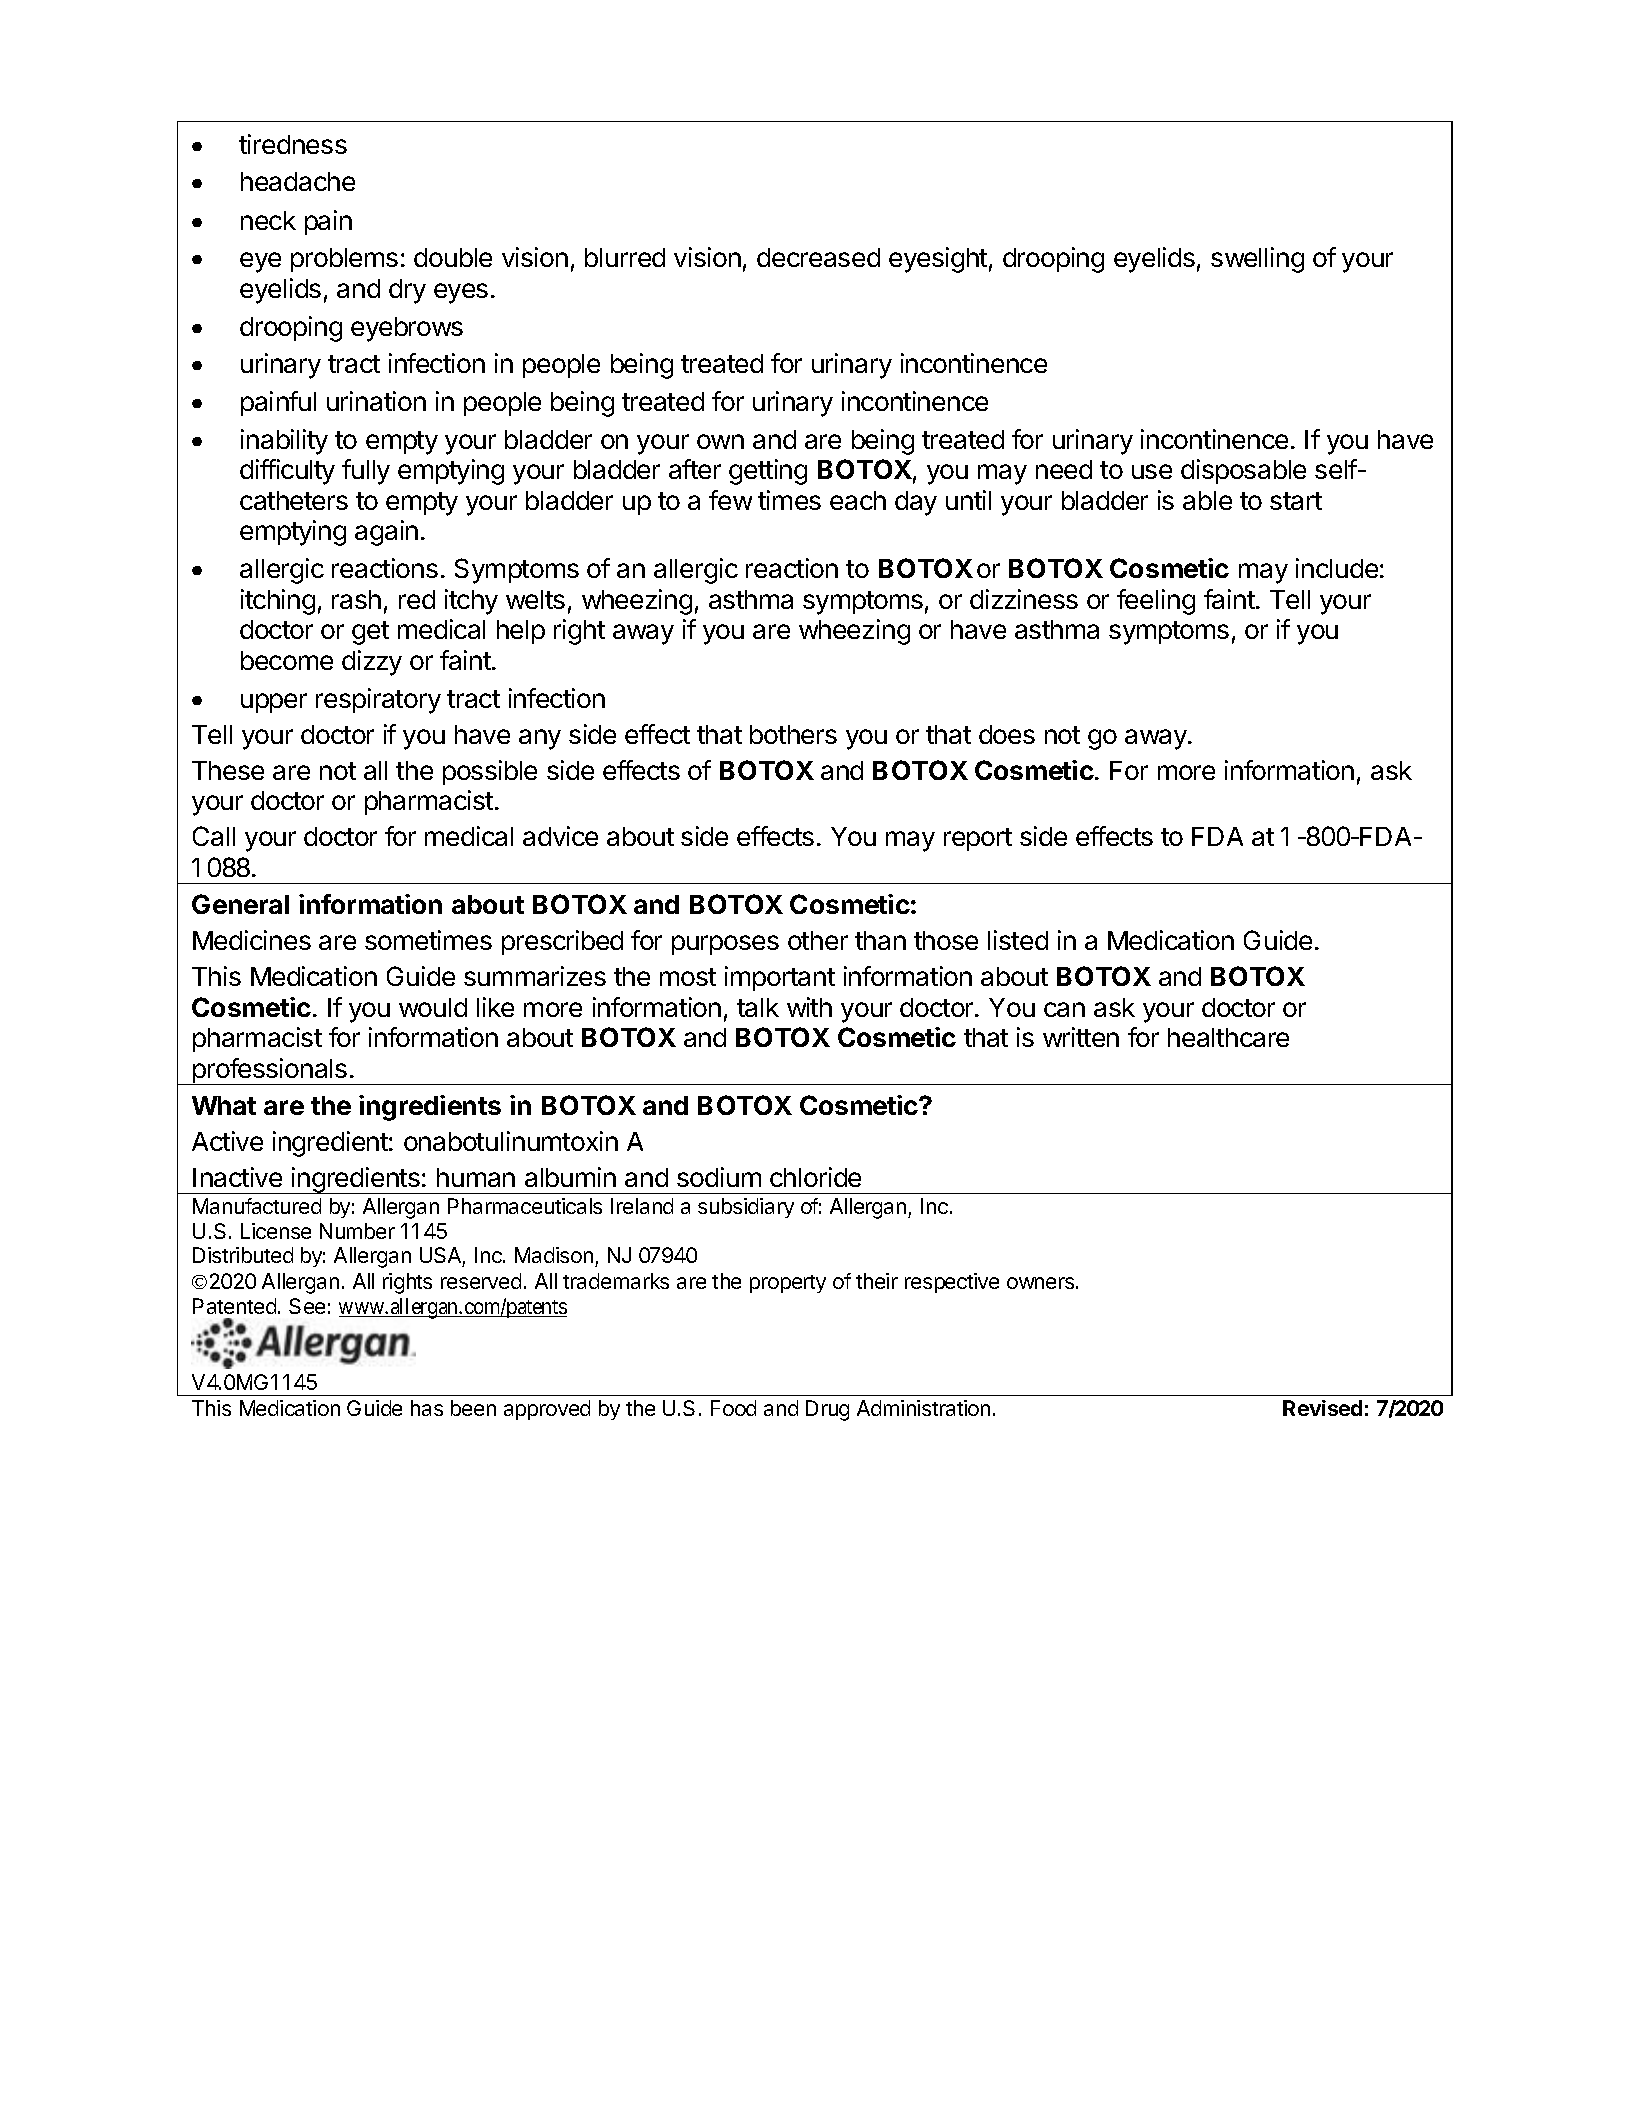 The width and height of the screenshot is (1629, 2108). I want to click on has, so click(427, 1408).
